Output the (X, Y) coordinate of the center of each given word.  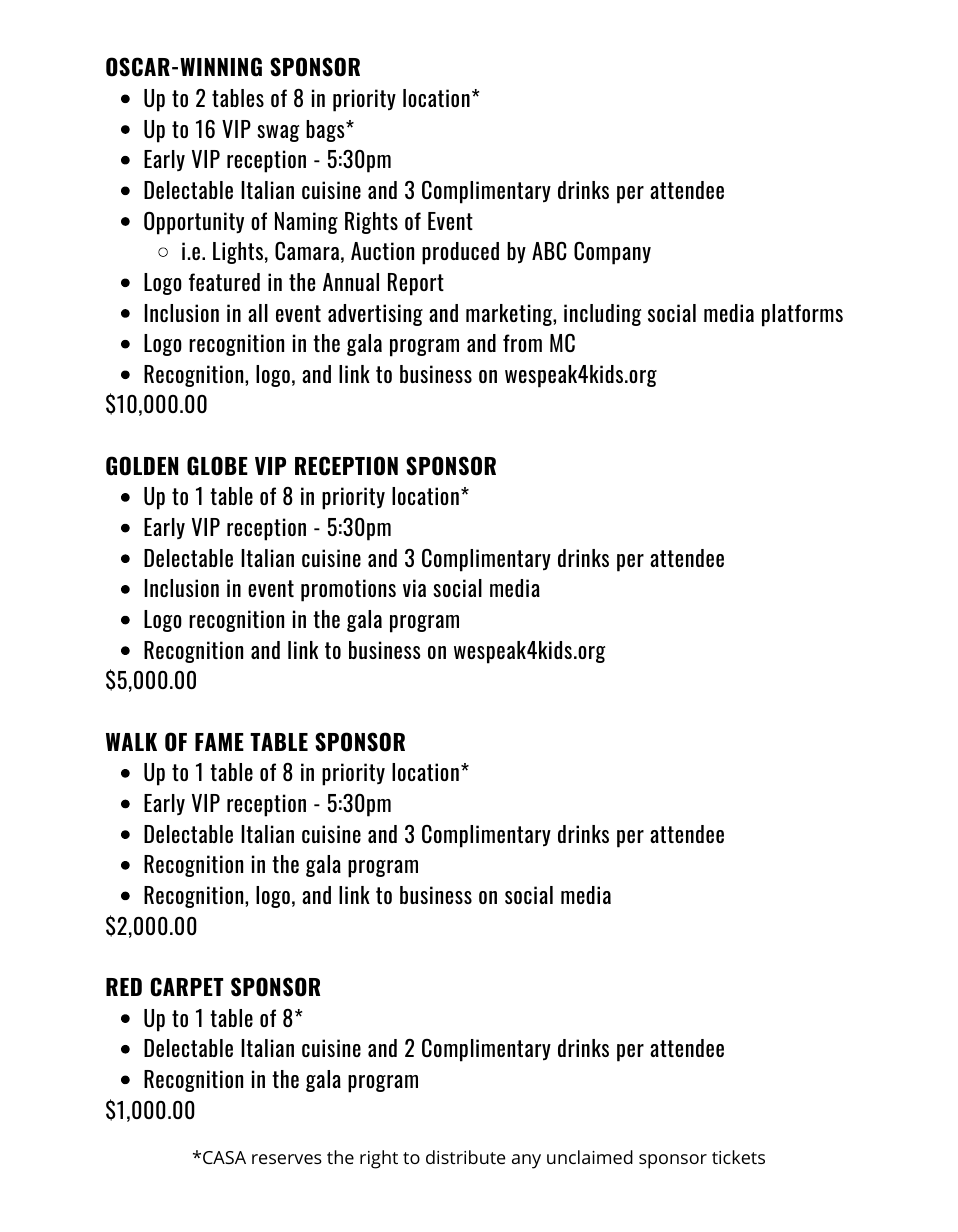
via (414, 588)
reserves (287, 1159)
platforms (802, 315)
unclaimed (590, 1157)
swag (278, 133)
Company (612, 253)
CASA (224, 1157)
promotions (348, 590)
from (522, 343)
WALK (131, 742)
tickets (738, 1157)
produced (460, 253)
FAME (219, 742)
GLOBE (217, 466)
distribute (465, 1157)
